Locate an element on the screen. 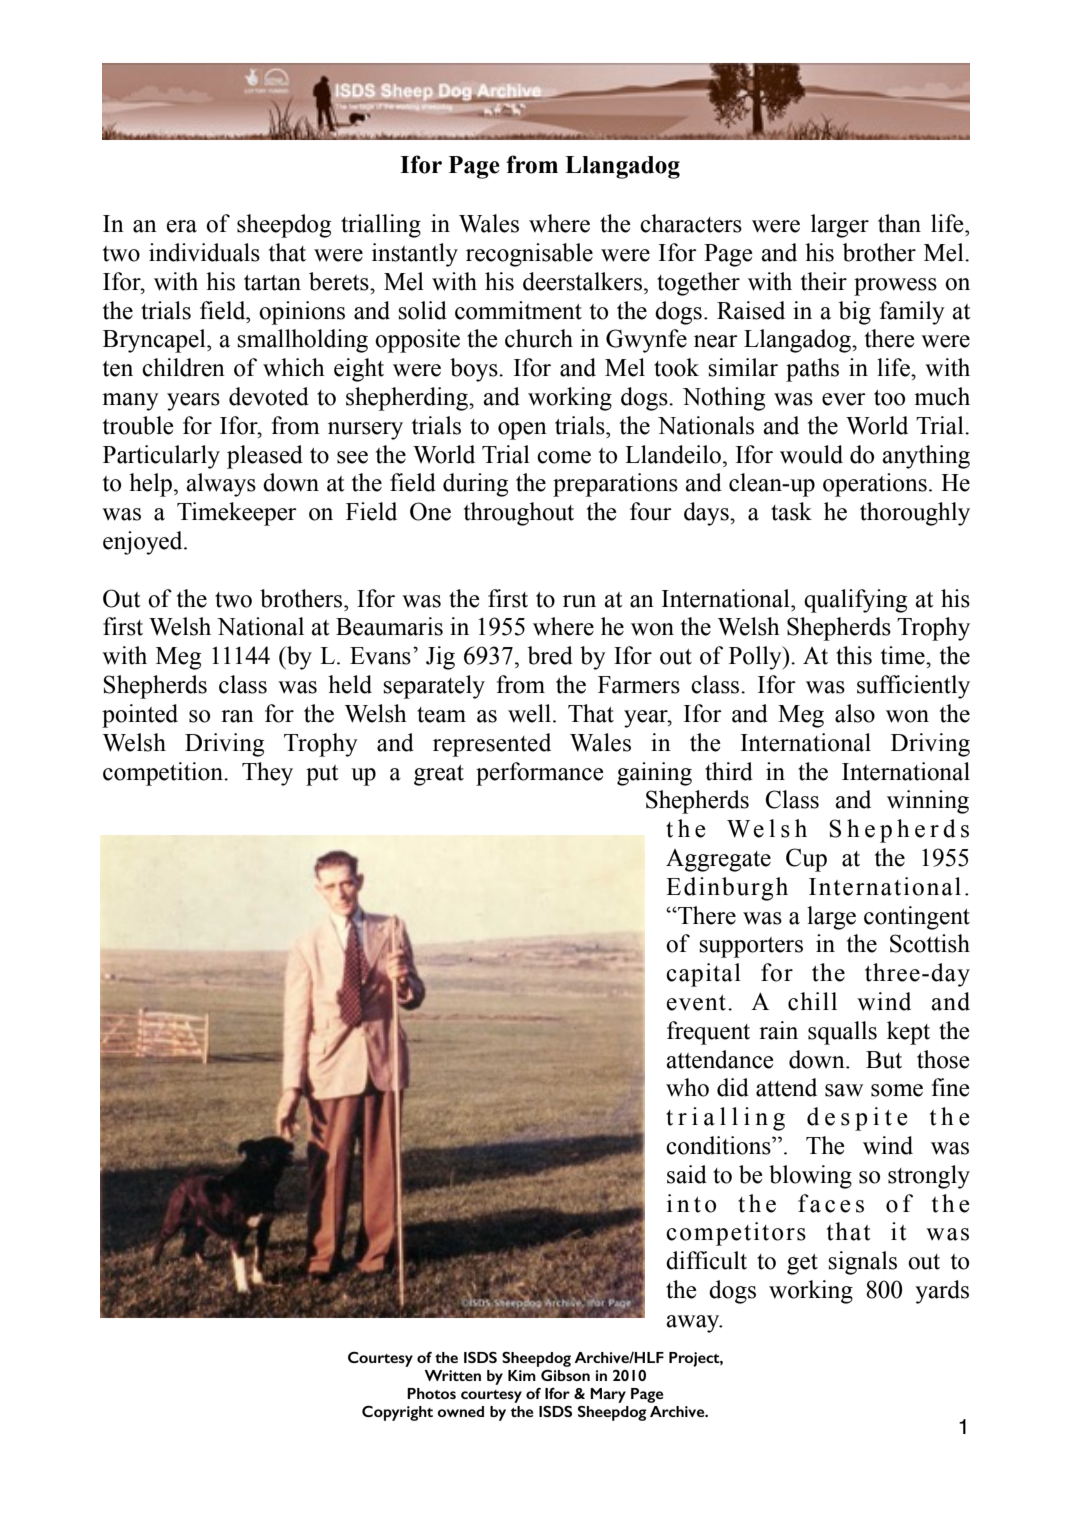 The width and height of the screenshot is (1072, 1516). ran is located at coordinates (237, 716).
